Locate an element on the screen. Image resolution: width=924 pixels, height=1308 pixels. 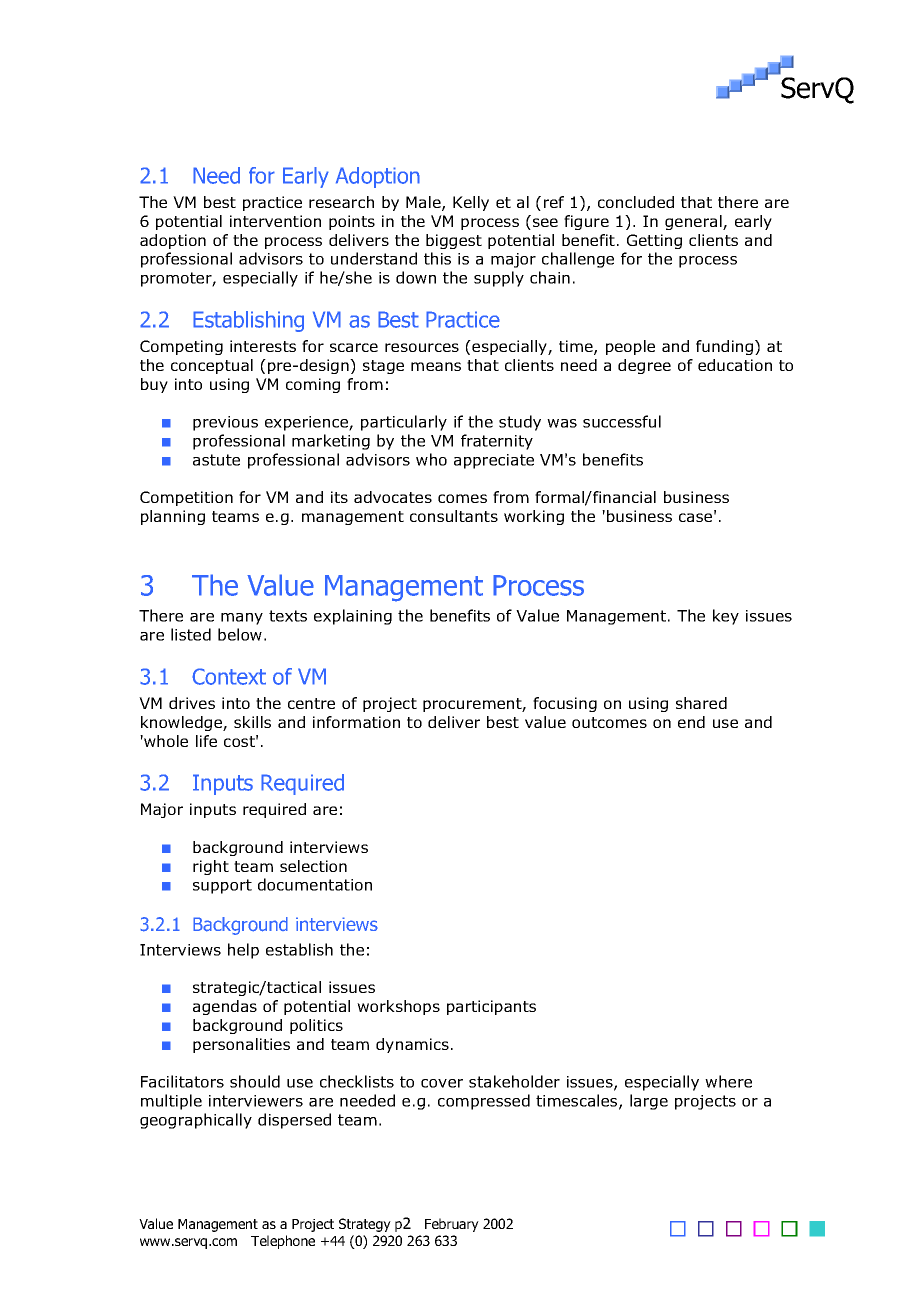
biggest is located at coordinates (454, 241).
